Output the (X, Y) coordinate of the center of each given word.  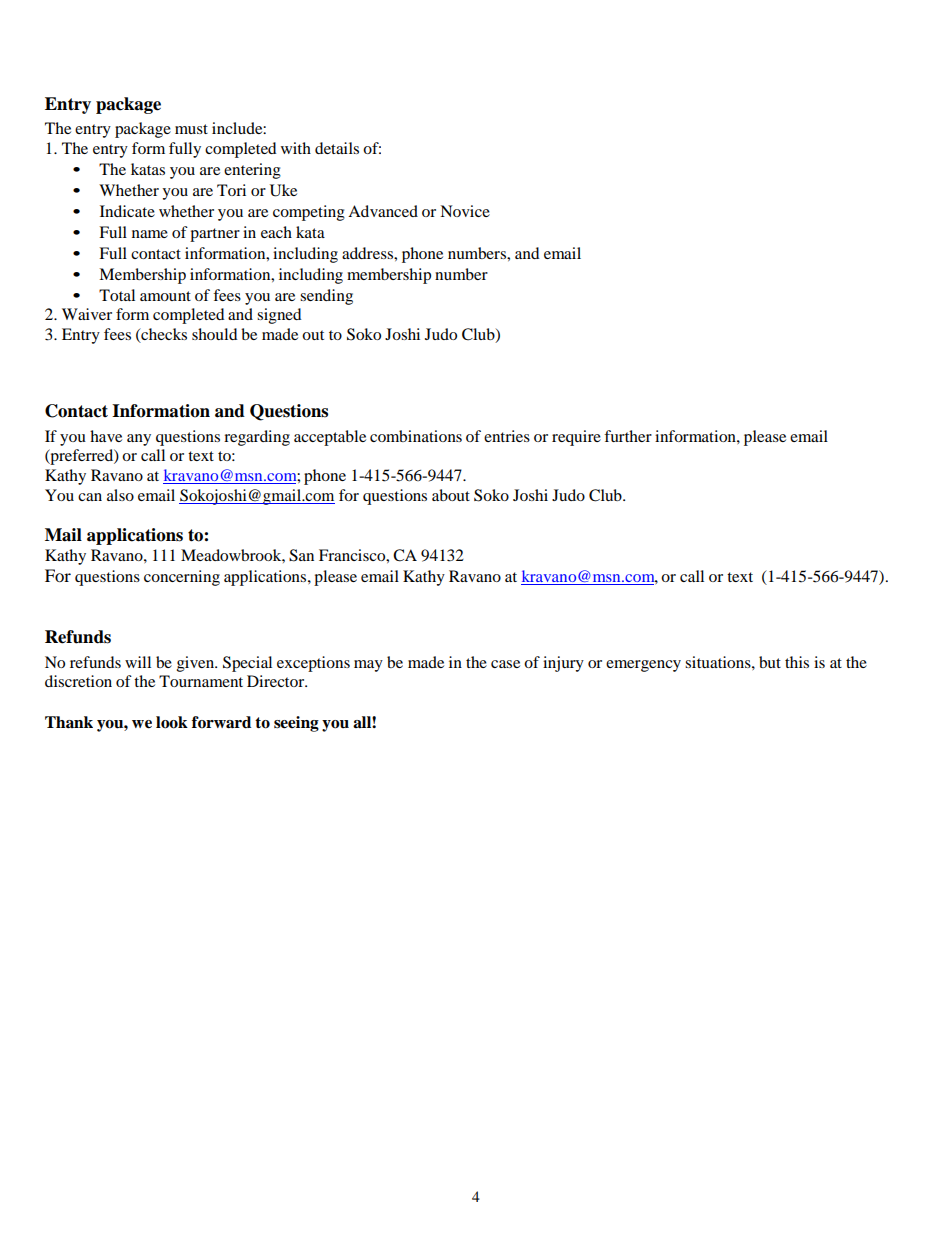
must (191, 129)
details (337, 148)
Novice (465, 211)
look (172, 722)
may (368, 666)
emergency (643, 666)
